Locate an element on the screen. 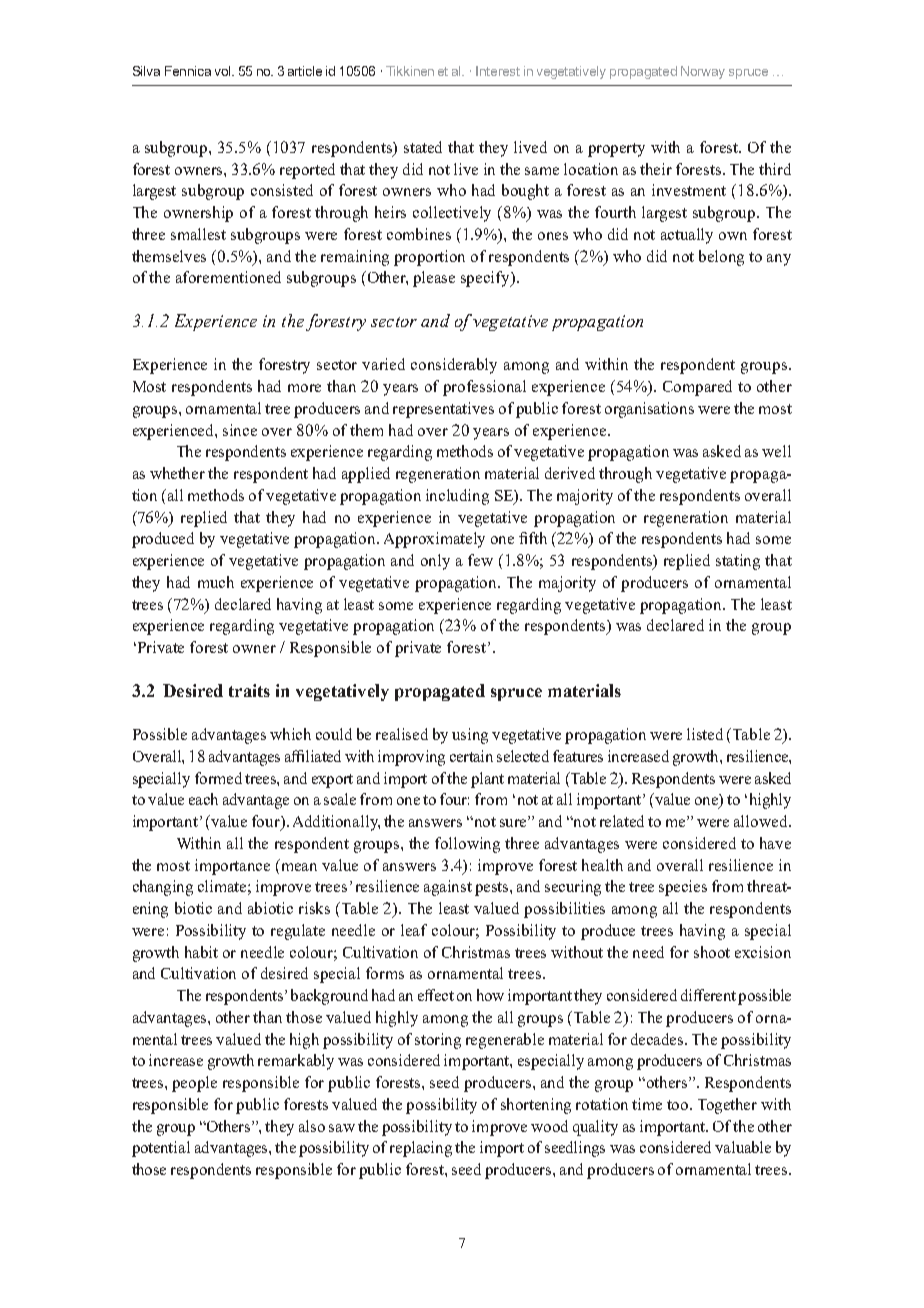  few is located at coordinates (480, 560).
